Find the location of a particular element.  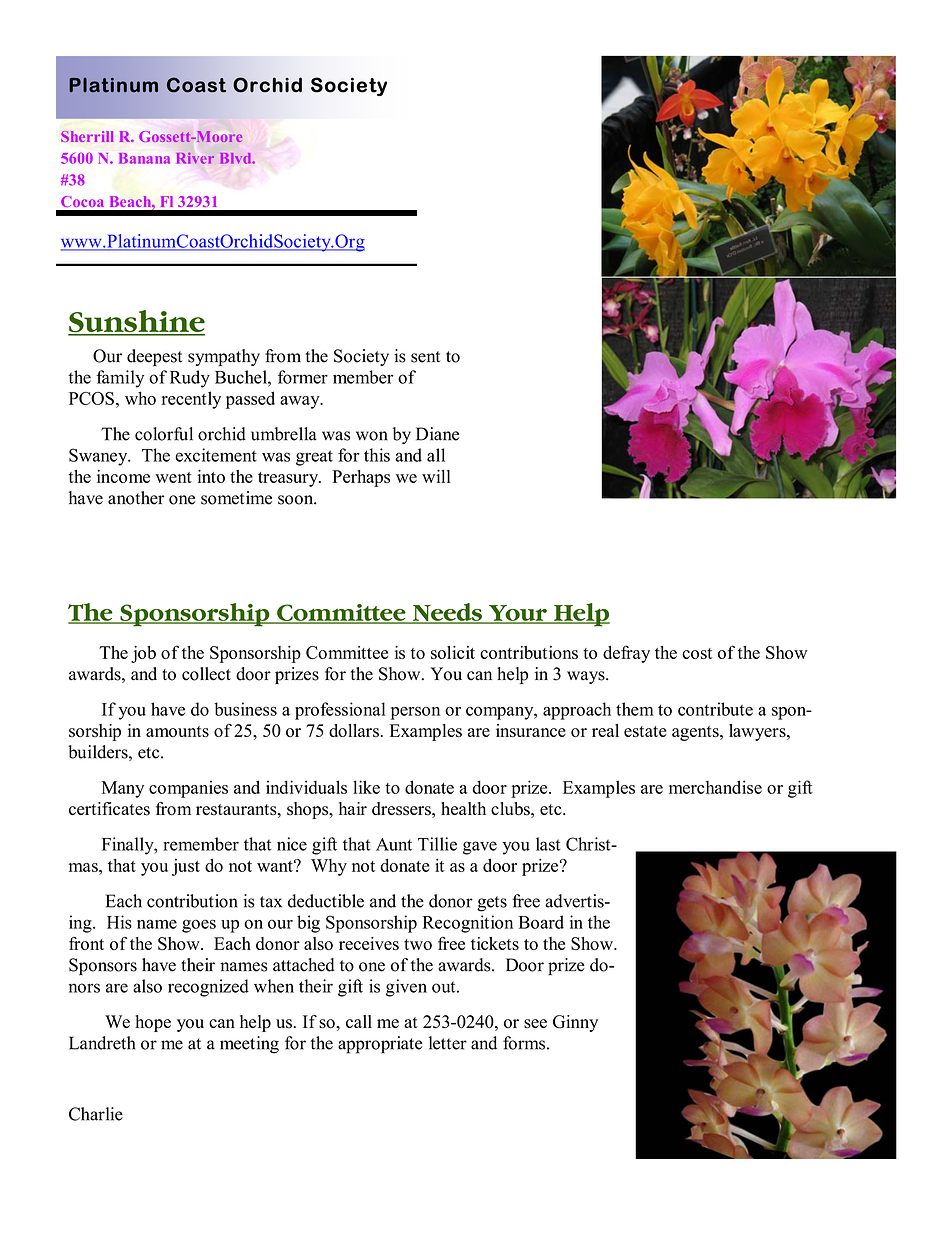

letter is located at coordinates (448, 1043).
